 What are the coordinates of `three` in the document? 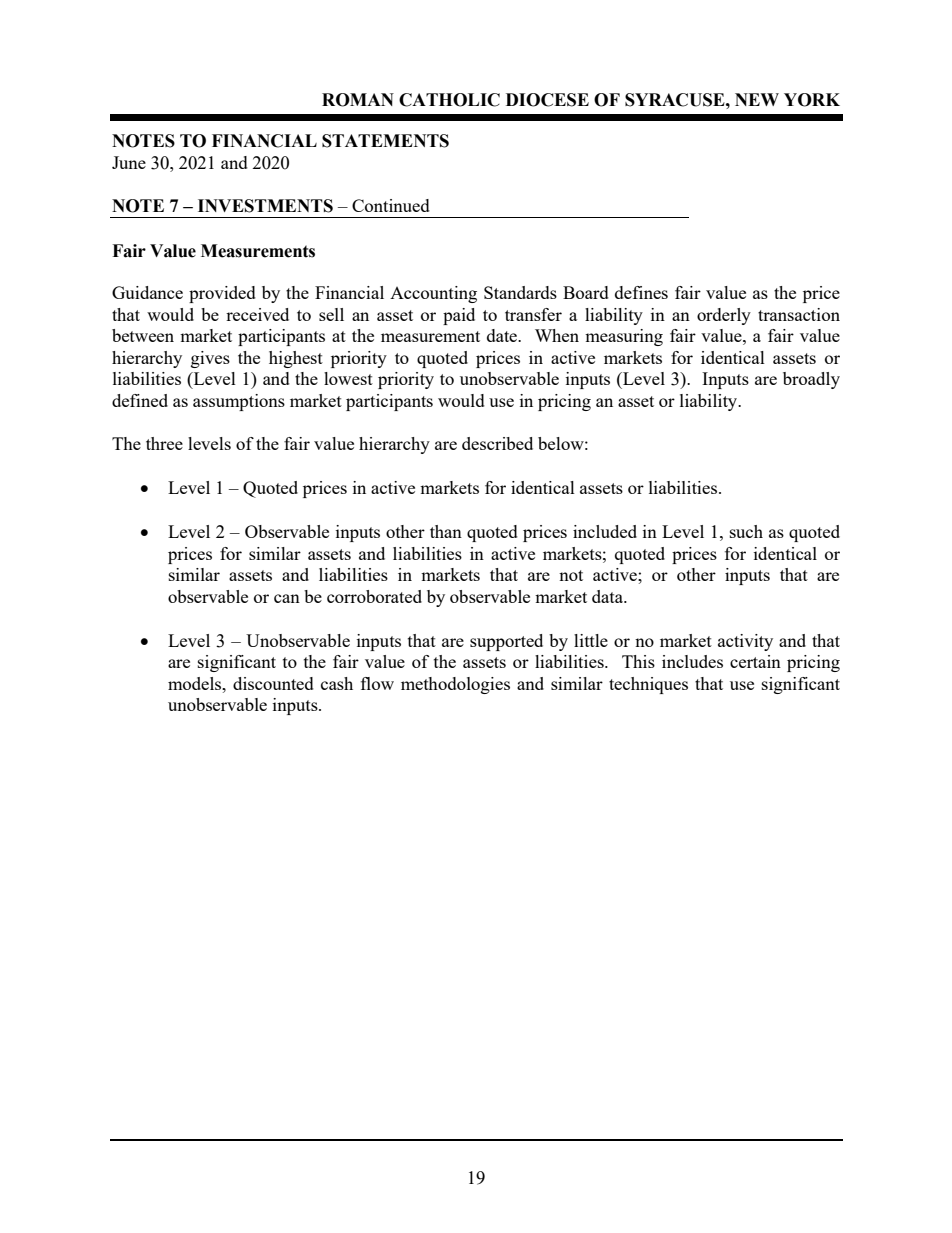 It's located at (164, 443).
